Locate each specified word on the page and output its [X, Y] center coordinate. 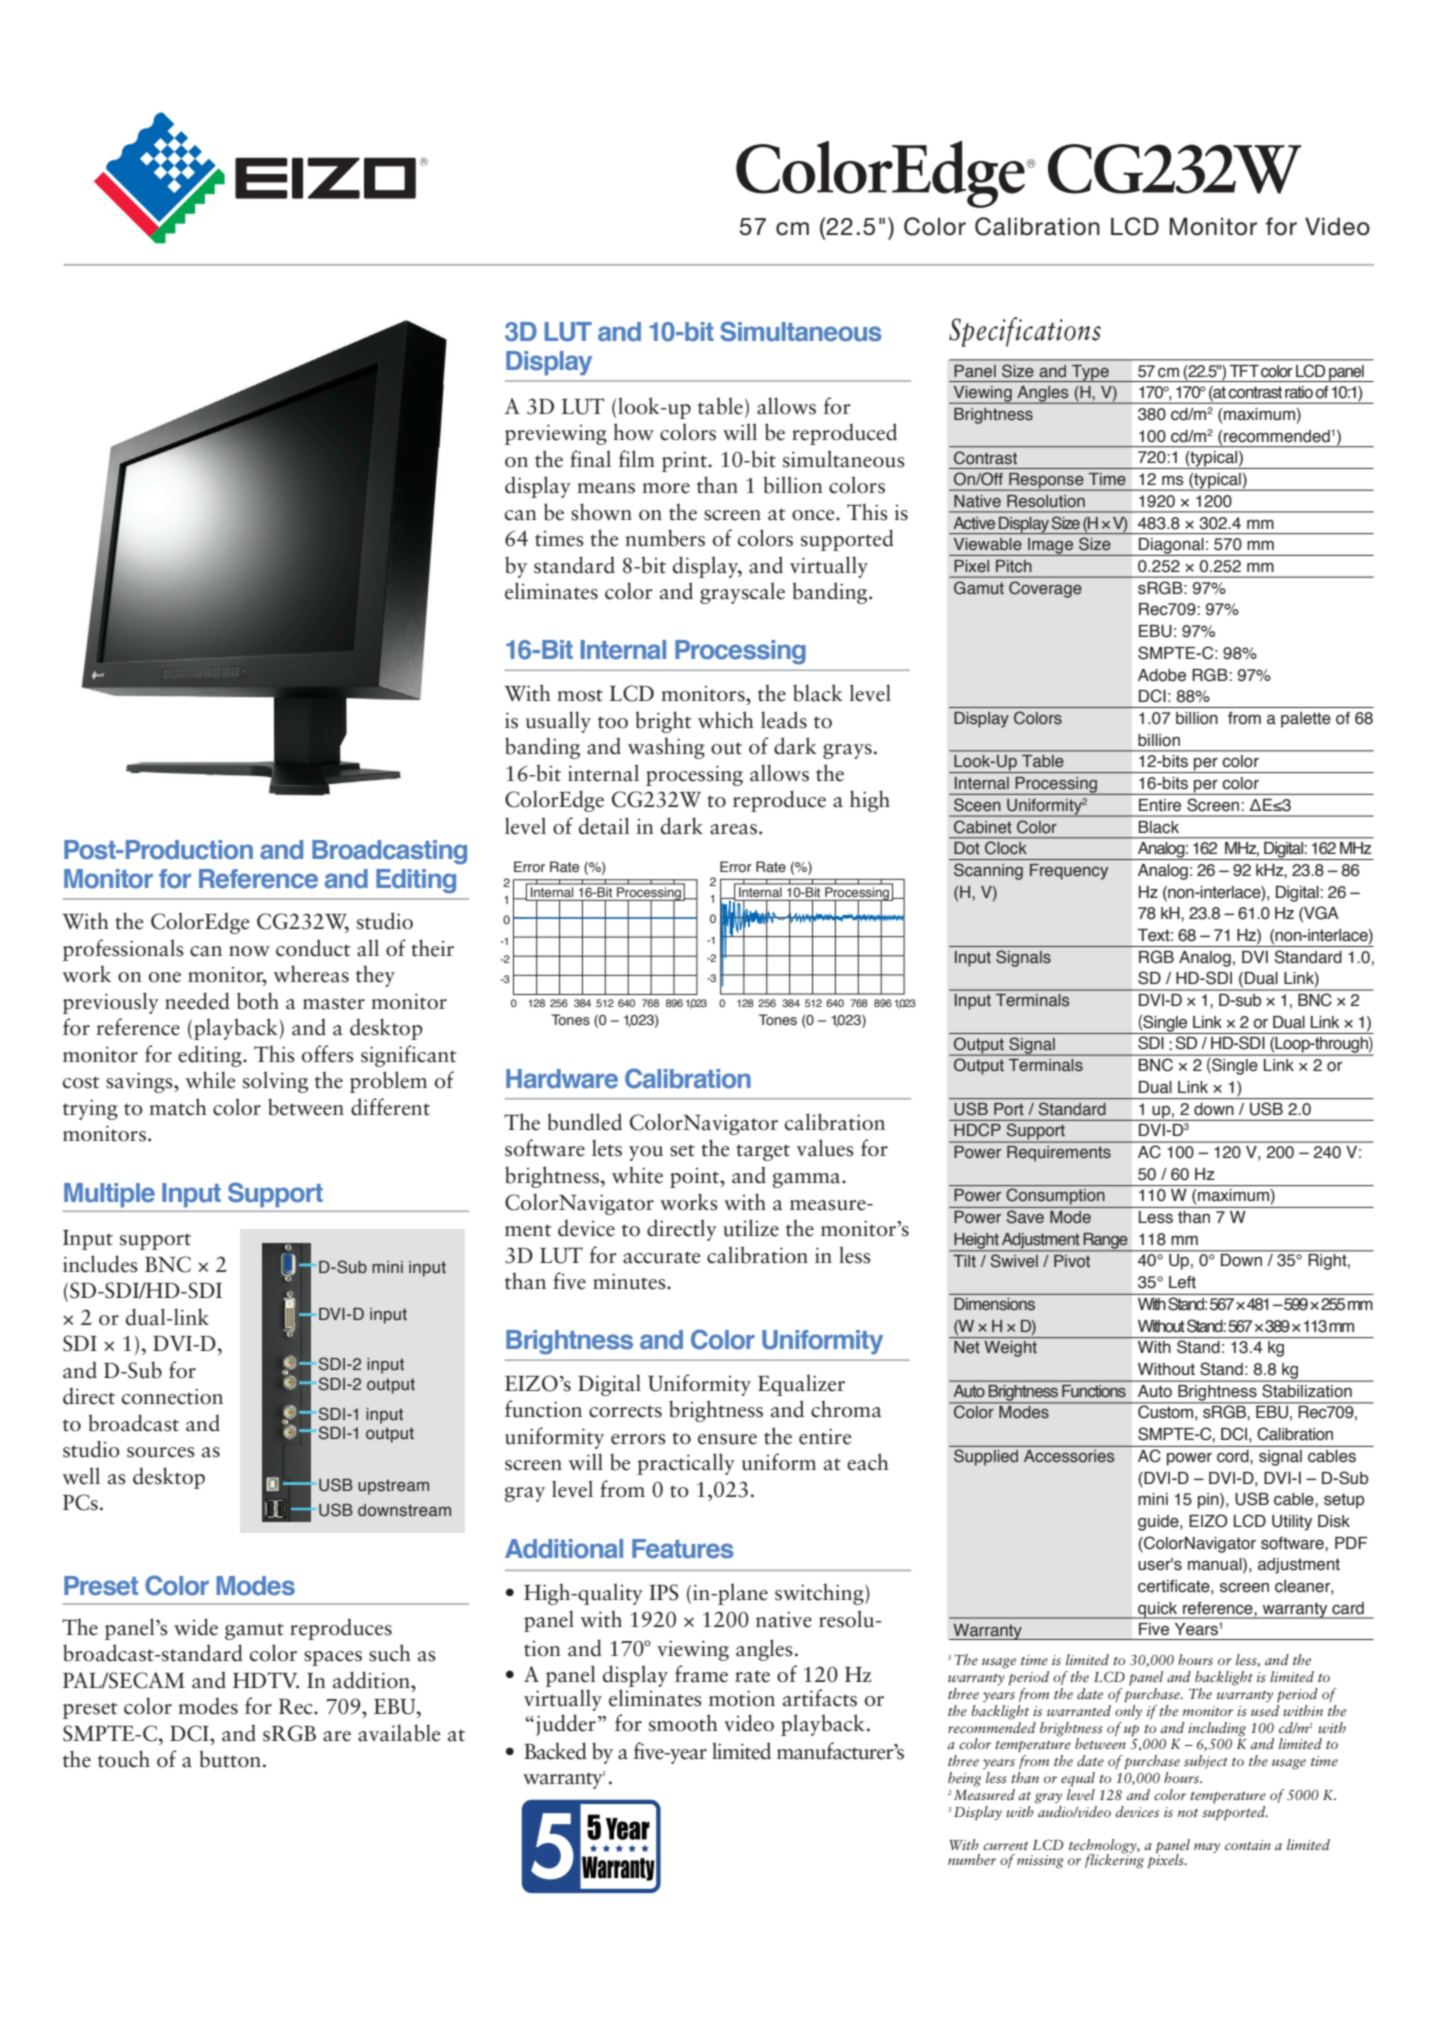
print [685, 461]
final [590, 459]
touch [124, 1759]
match [178, 1107]
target [763, 1152]
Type [1090, 373]
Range [1105, 1242]
